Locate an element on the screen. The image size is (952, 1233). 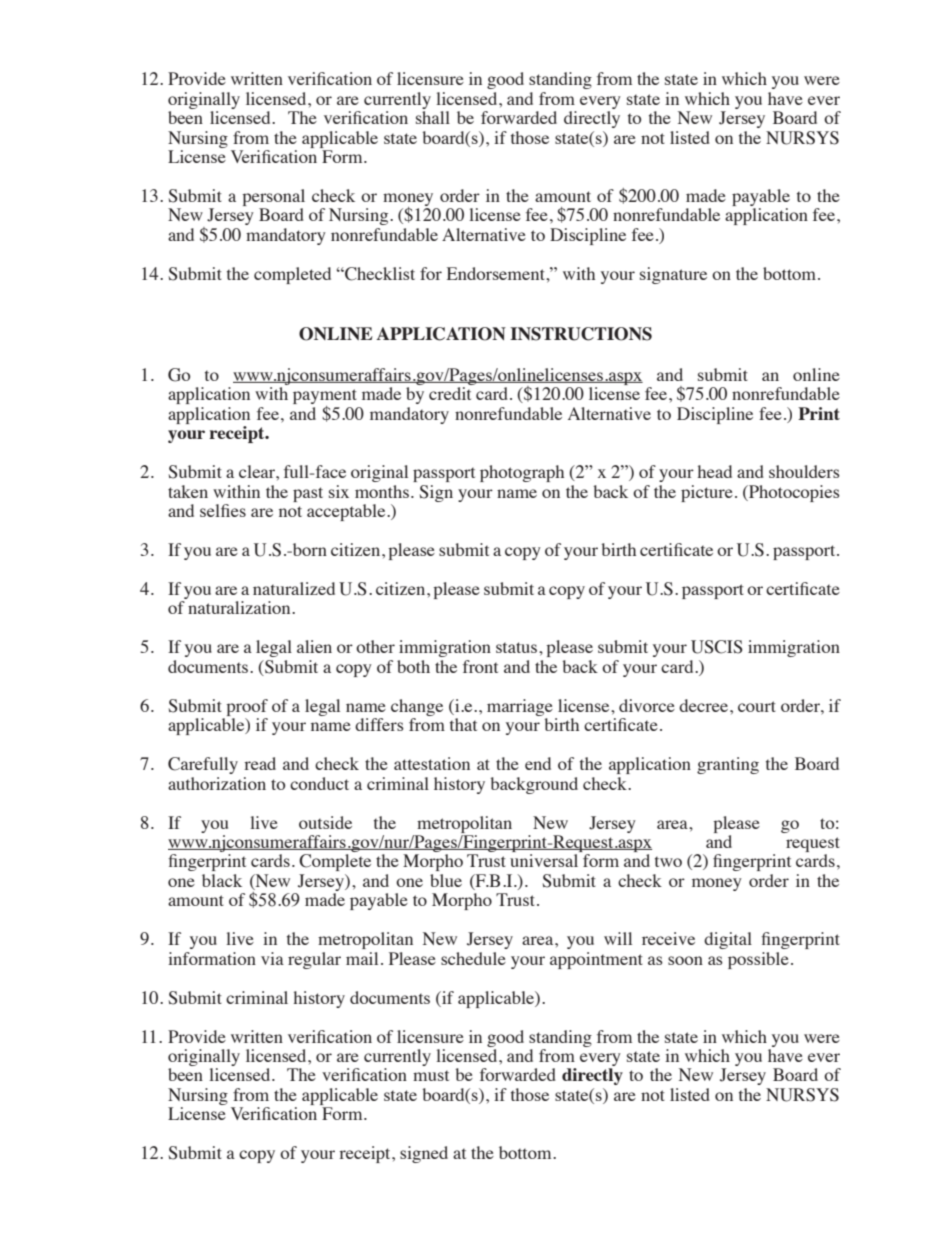
head is located at coordinates (714, 471).
